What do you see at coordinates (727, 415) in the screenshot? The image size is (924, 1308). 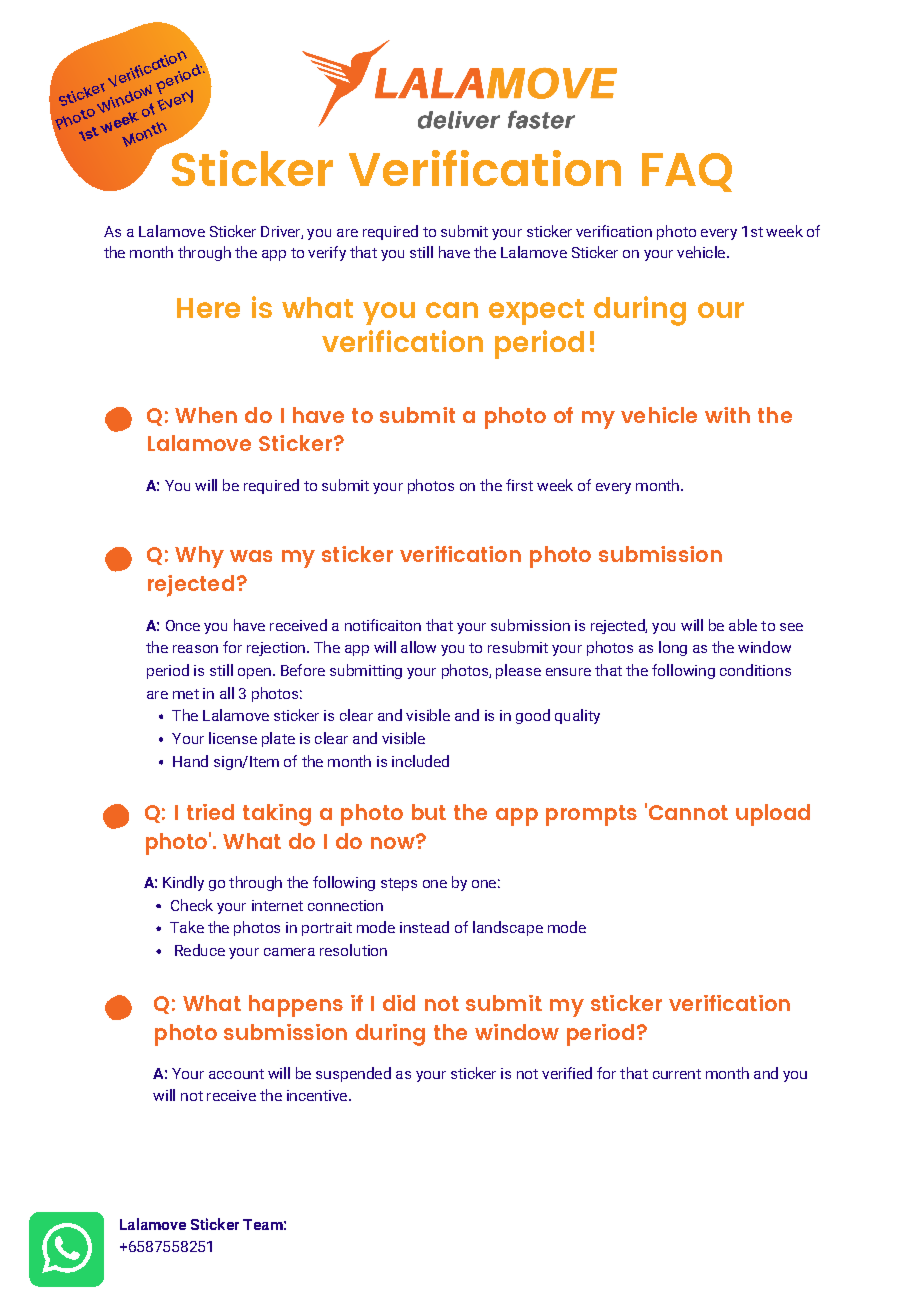 I see `with` at bounding box center [727, 415].
